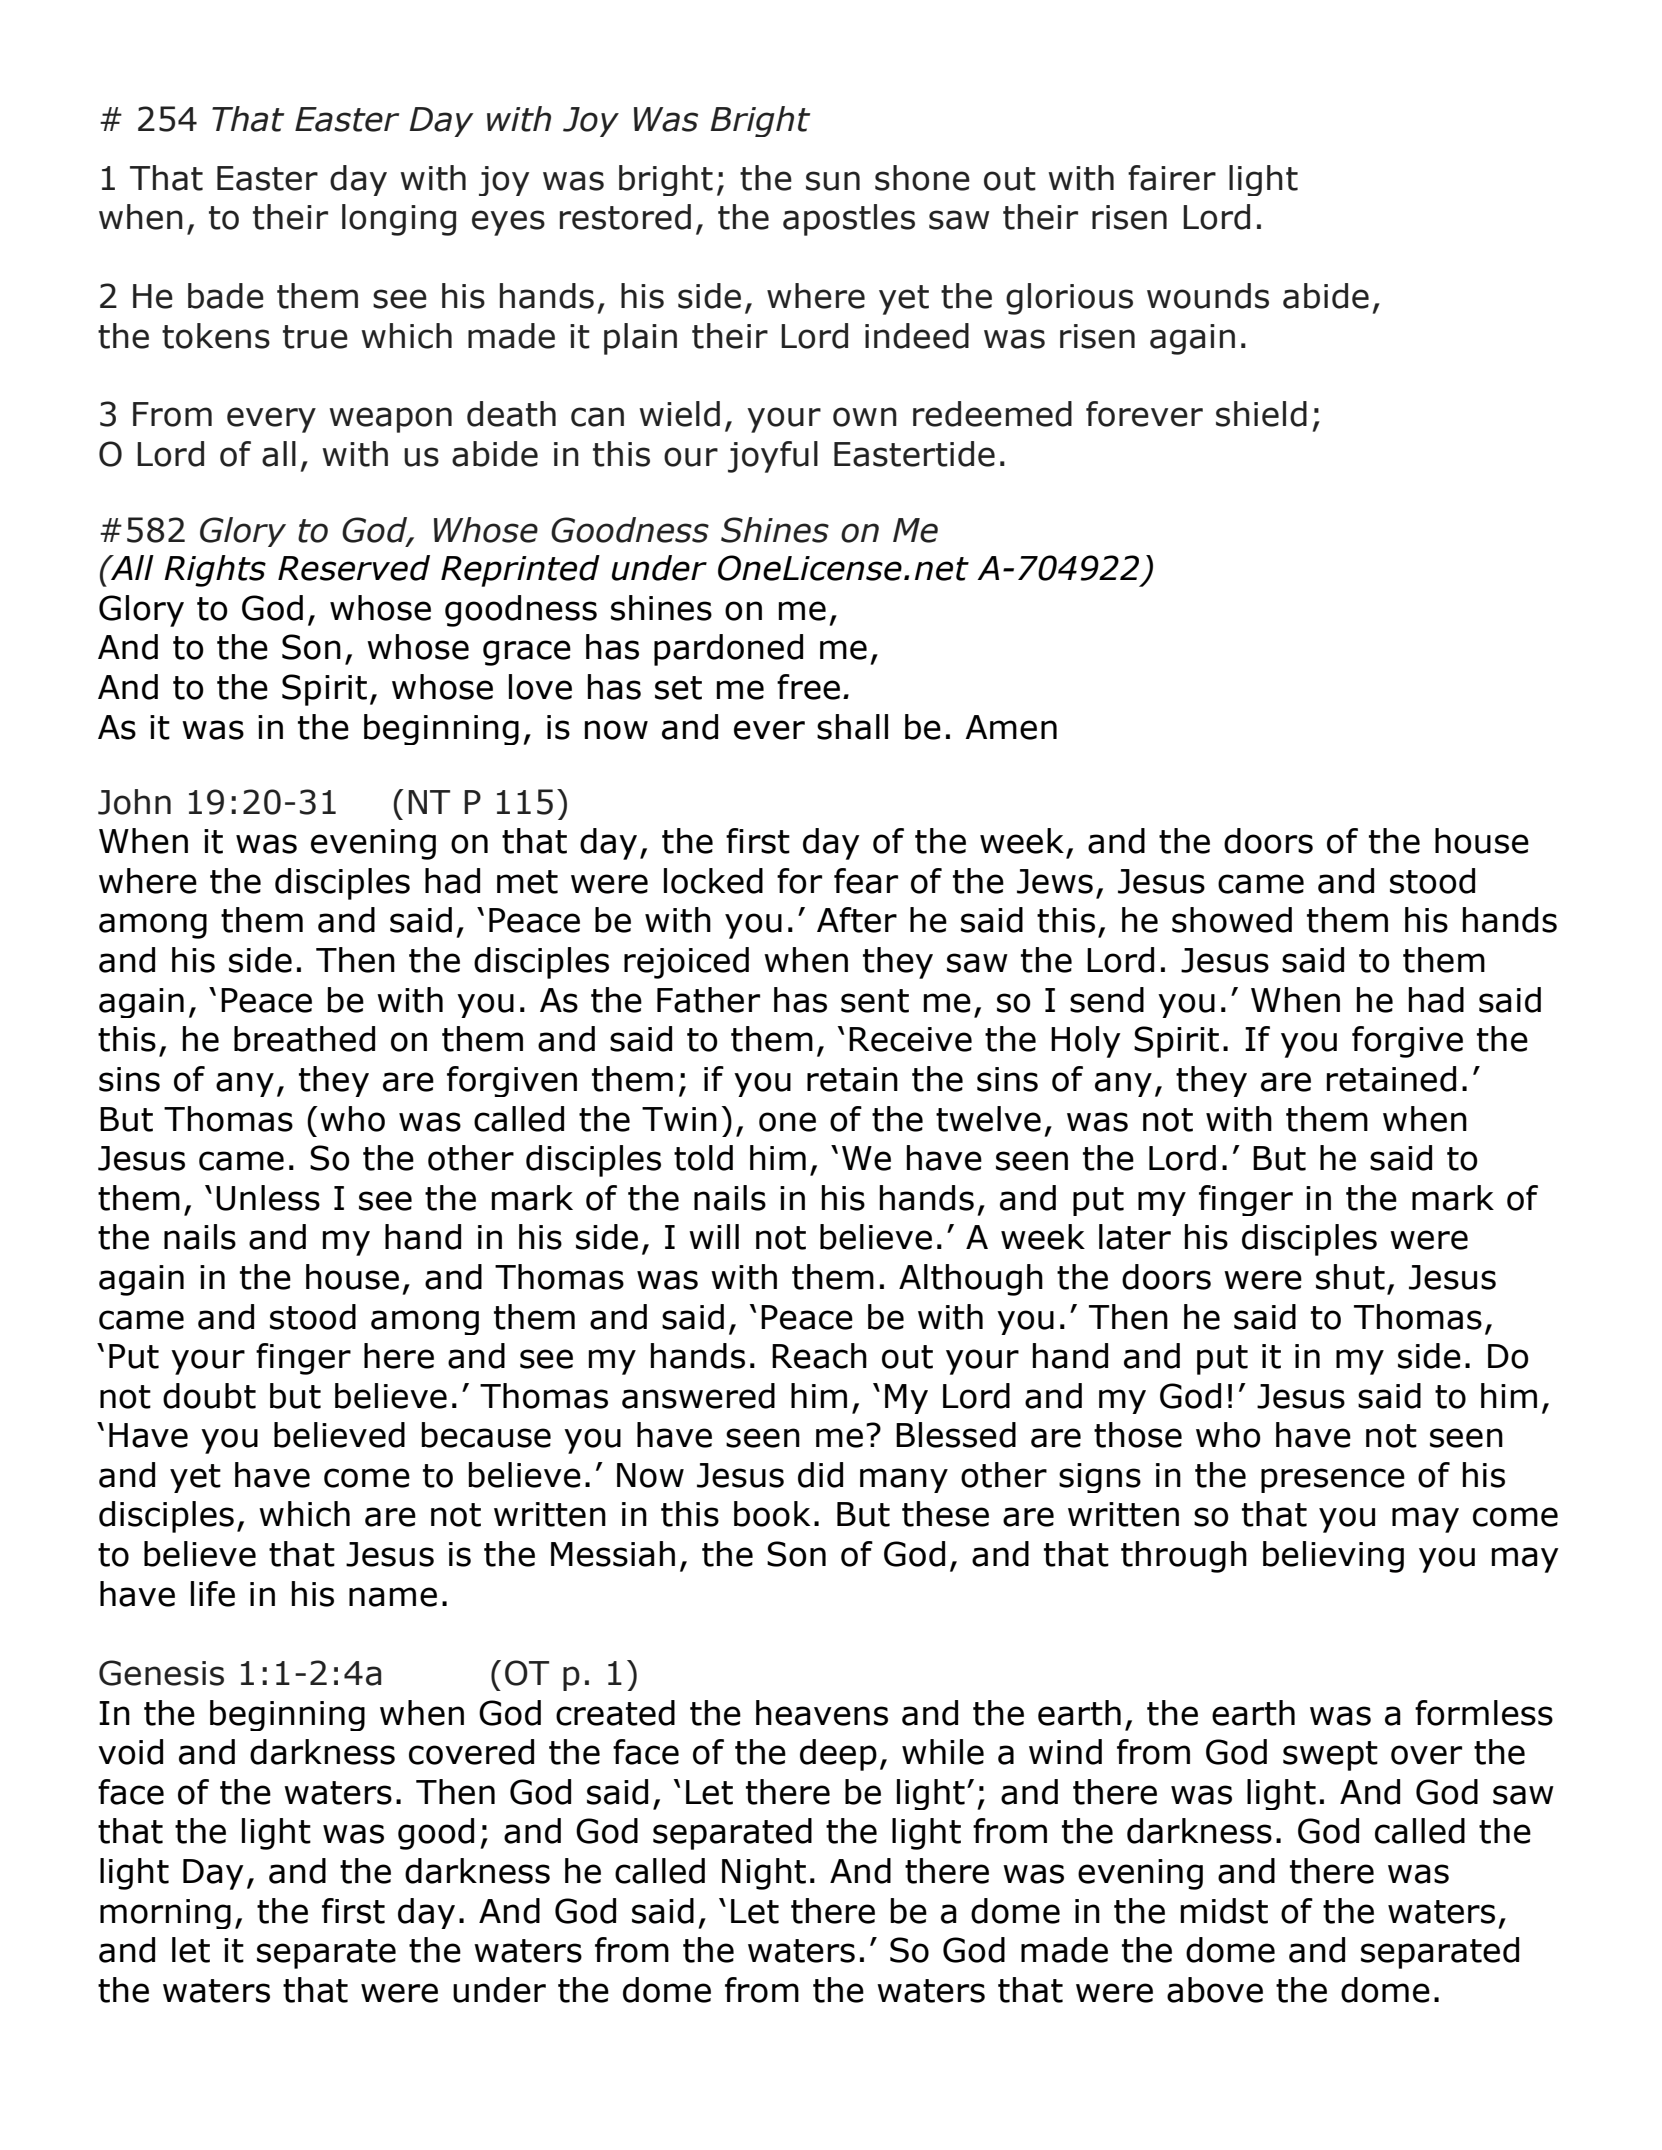 This document has width=1662, height=2150. What do you see at coordinates (399, 220) in the document?
I see `longing` at bounding box center [399, 220].
